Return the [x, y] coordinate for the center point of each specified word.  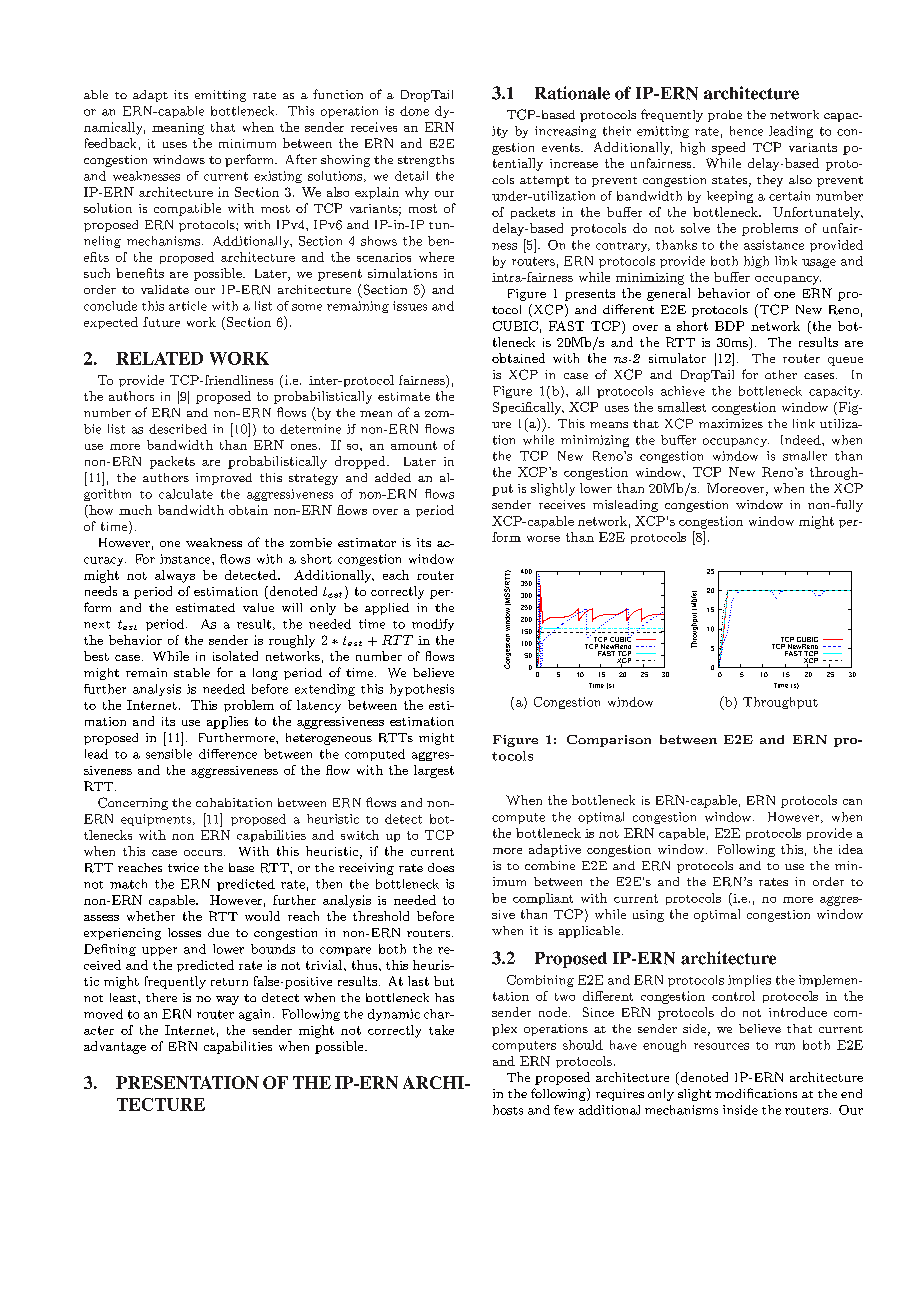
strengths [426, 161]
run [785, 1046]
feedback [110, 143]
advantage [115, 1047]
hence [746, 131]
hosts [508, 1110]
